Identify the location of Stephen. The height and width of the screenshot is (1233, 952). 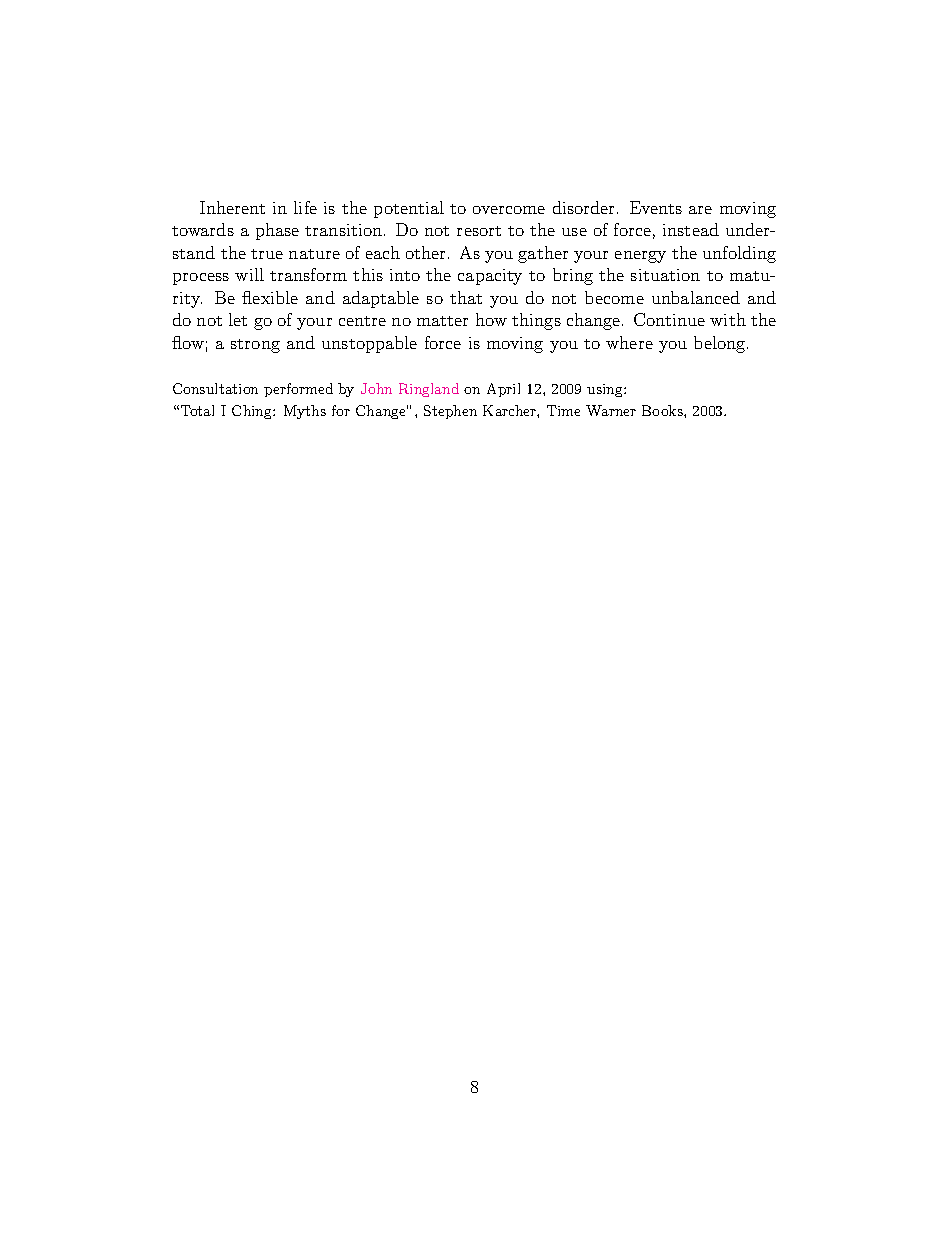
(450, 412).
